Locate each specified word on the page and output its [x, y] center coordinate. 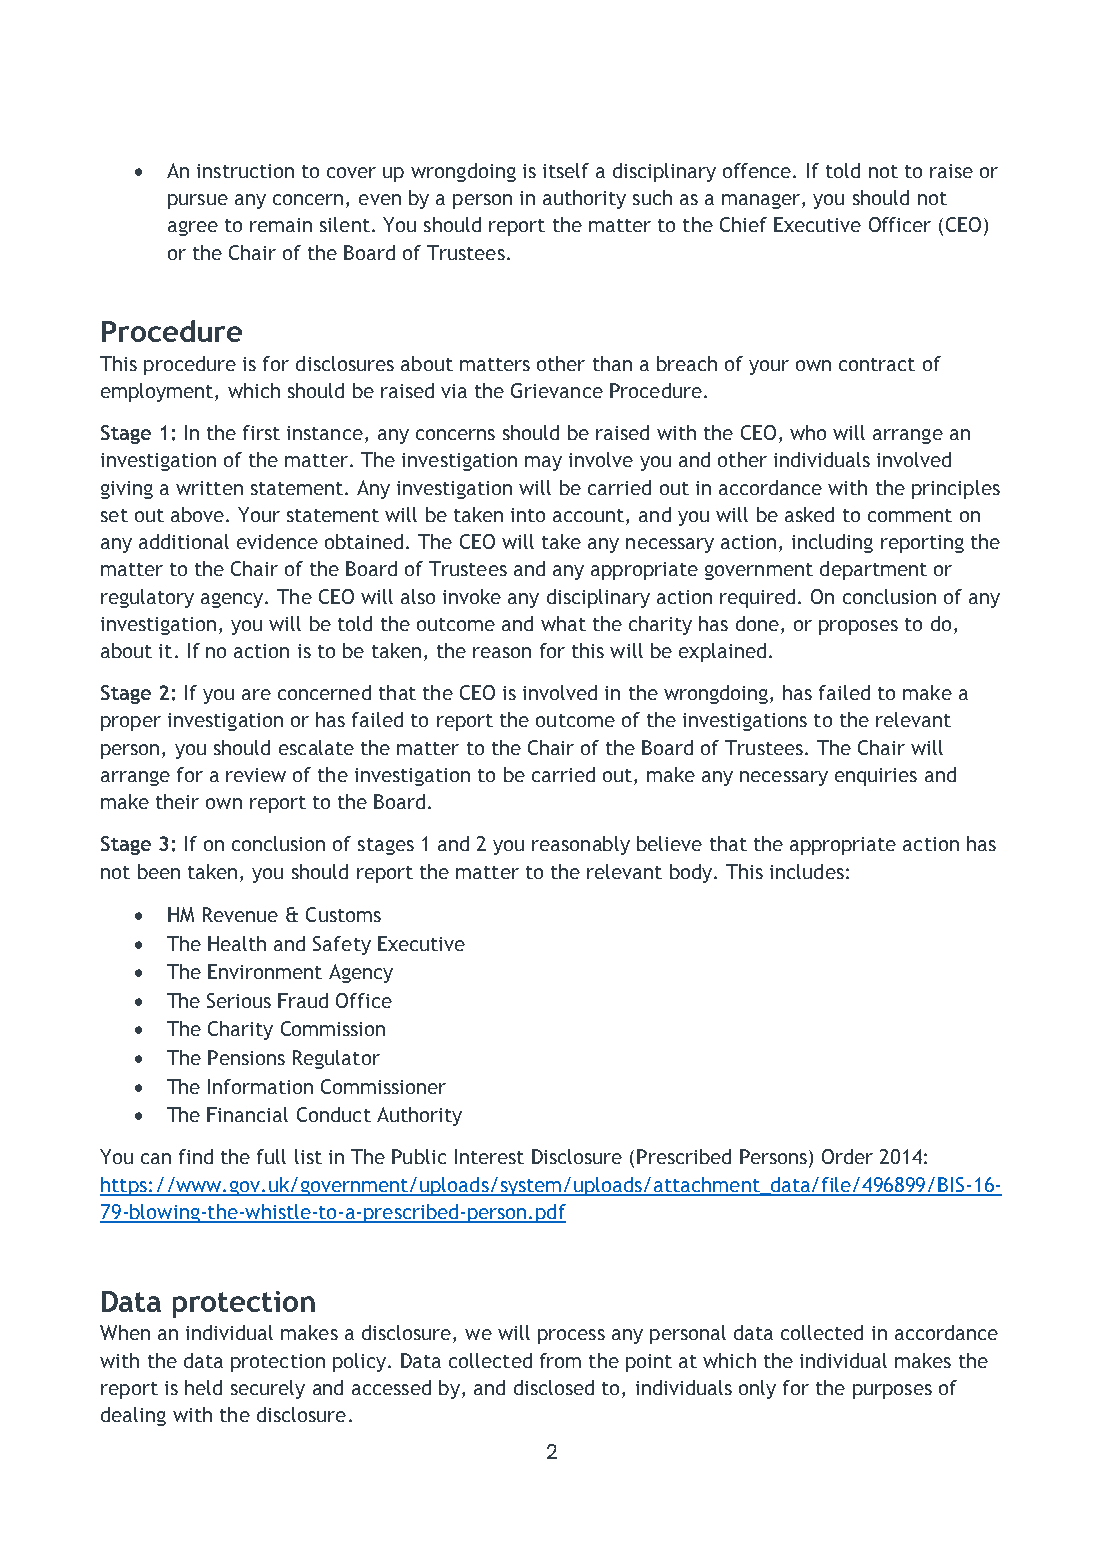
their [177, 801]
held [203, 1387]
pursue [198, 201]
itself [566, 170]
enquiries [876, 777]
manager [761, 201]
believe [669, 843]
